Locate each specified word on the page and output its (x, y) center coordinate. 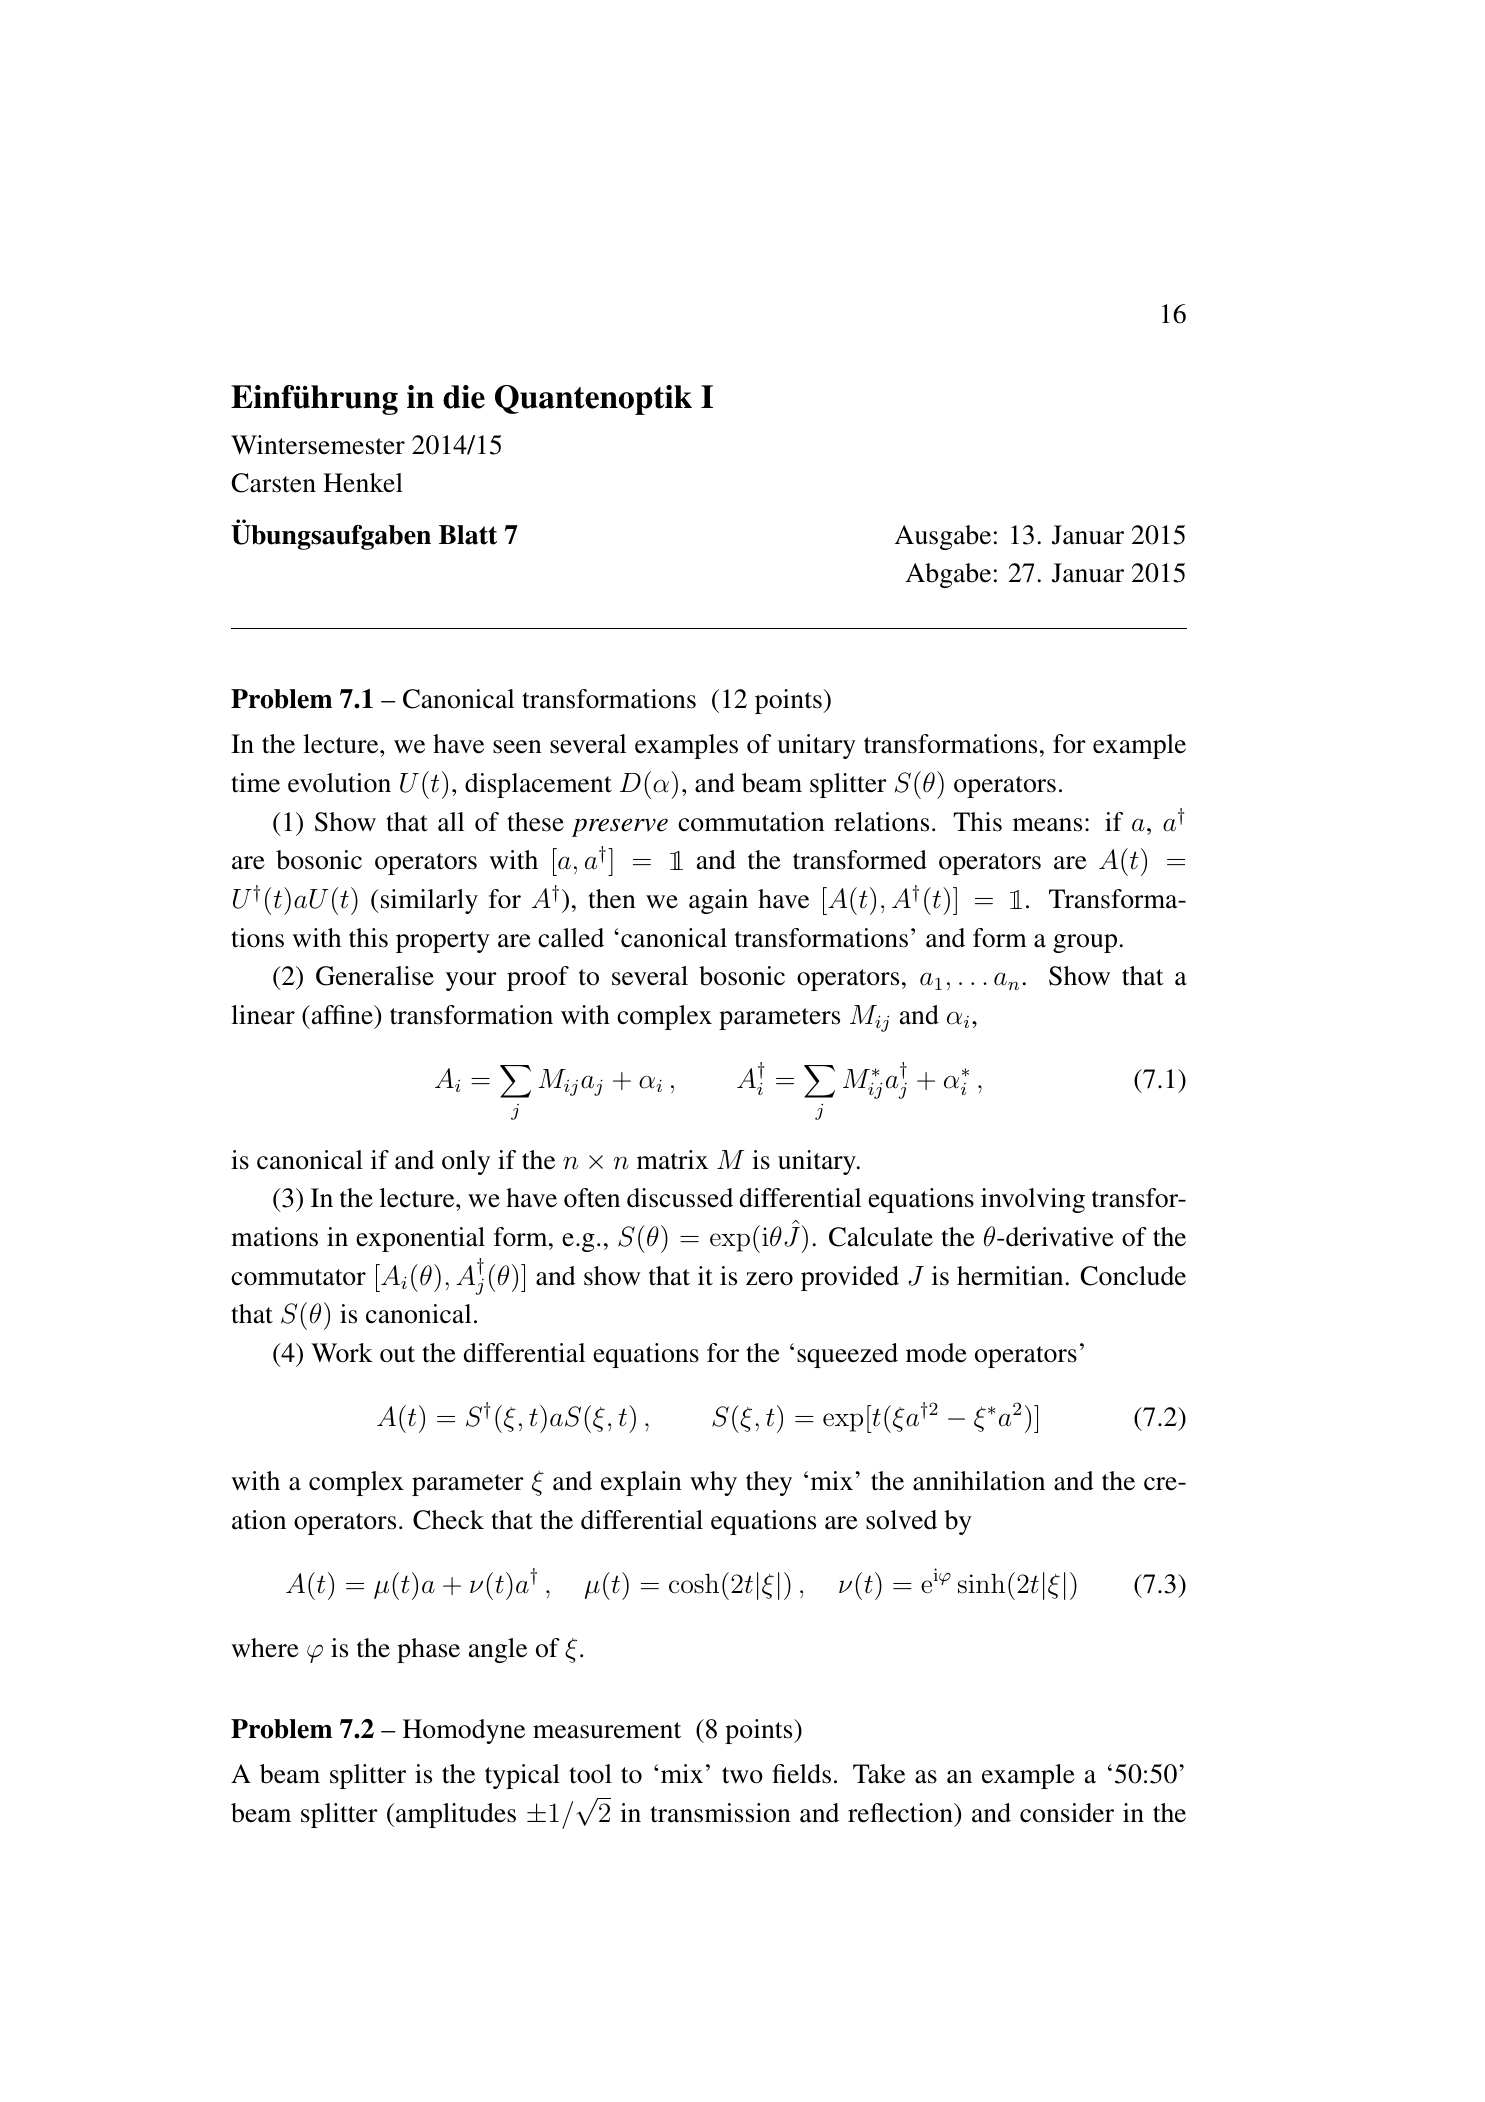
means (1047, 825)
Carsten (274, 483)
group (1085, 943)
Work (342, 1353)
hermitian (1010, 1276)
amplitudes (456, 1815)
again (718, 901)
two (742, 1775)
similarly (428, 901)
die (464, 397)
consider (1067, 1813)
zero (769, 1279)
